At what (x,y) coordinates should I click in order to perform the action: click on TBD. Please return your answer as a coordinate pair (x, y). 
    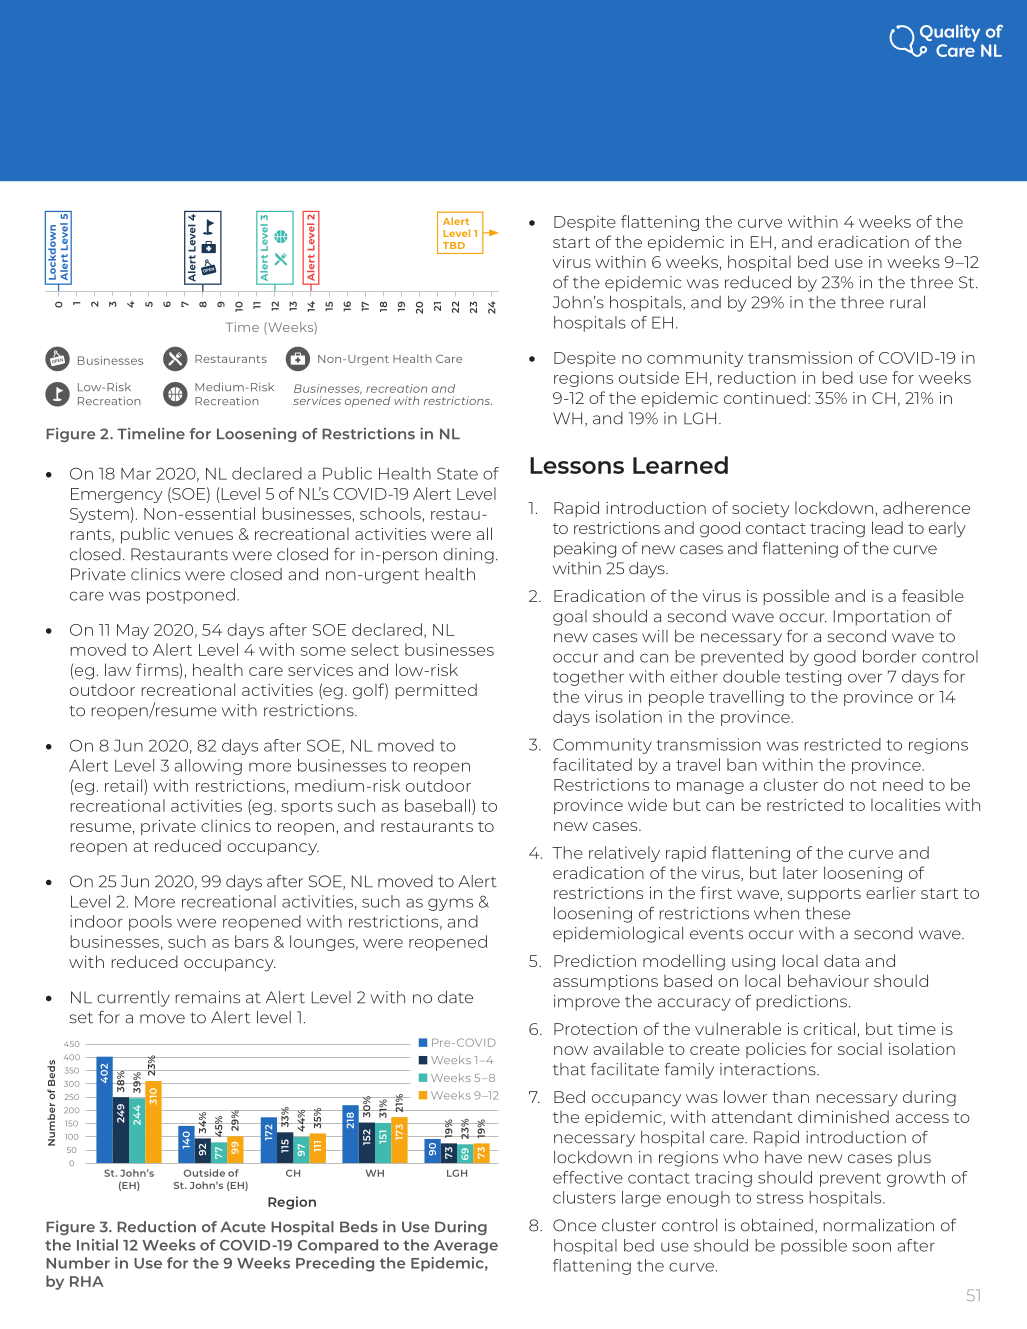
    Looking at the image, I should click on (454, 245).
